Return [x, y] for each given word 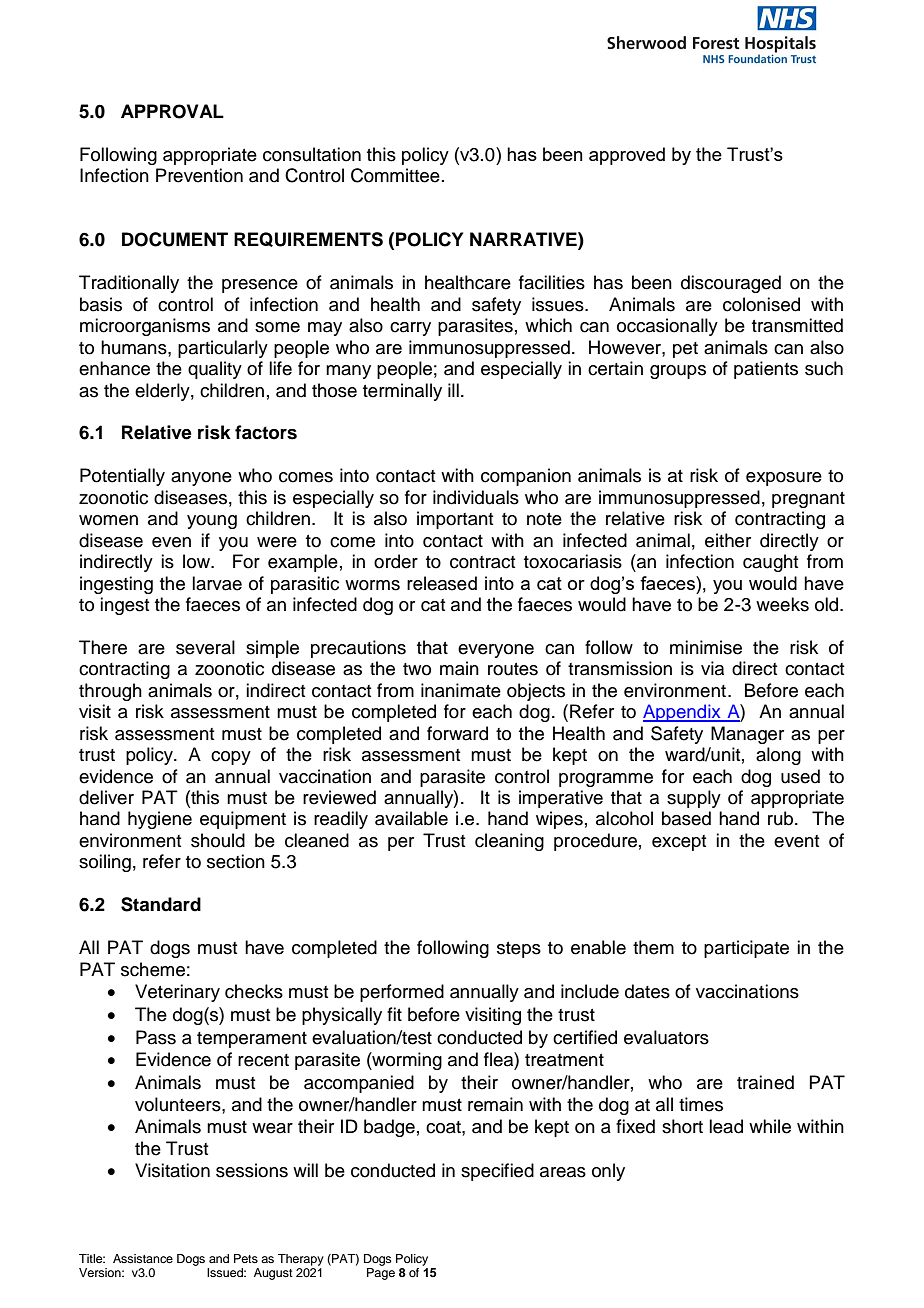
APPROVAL [172, 111]
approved [627, 156]
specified [497, 1172]
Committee [395, 175]
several [205, 647]
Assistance [143, 1258]
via [712, 668]
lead [726, 1126]
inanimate [461, 690]
